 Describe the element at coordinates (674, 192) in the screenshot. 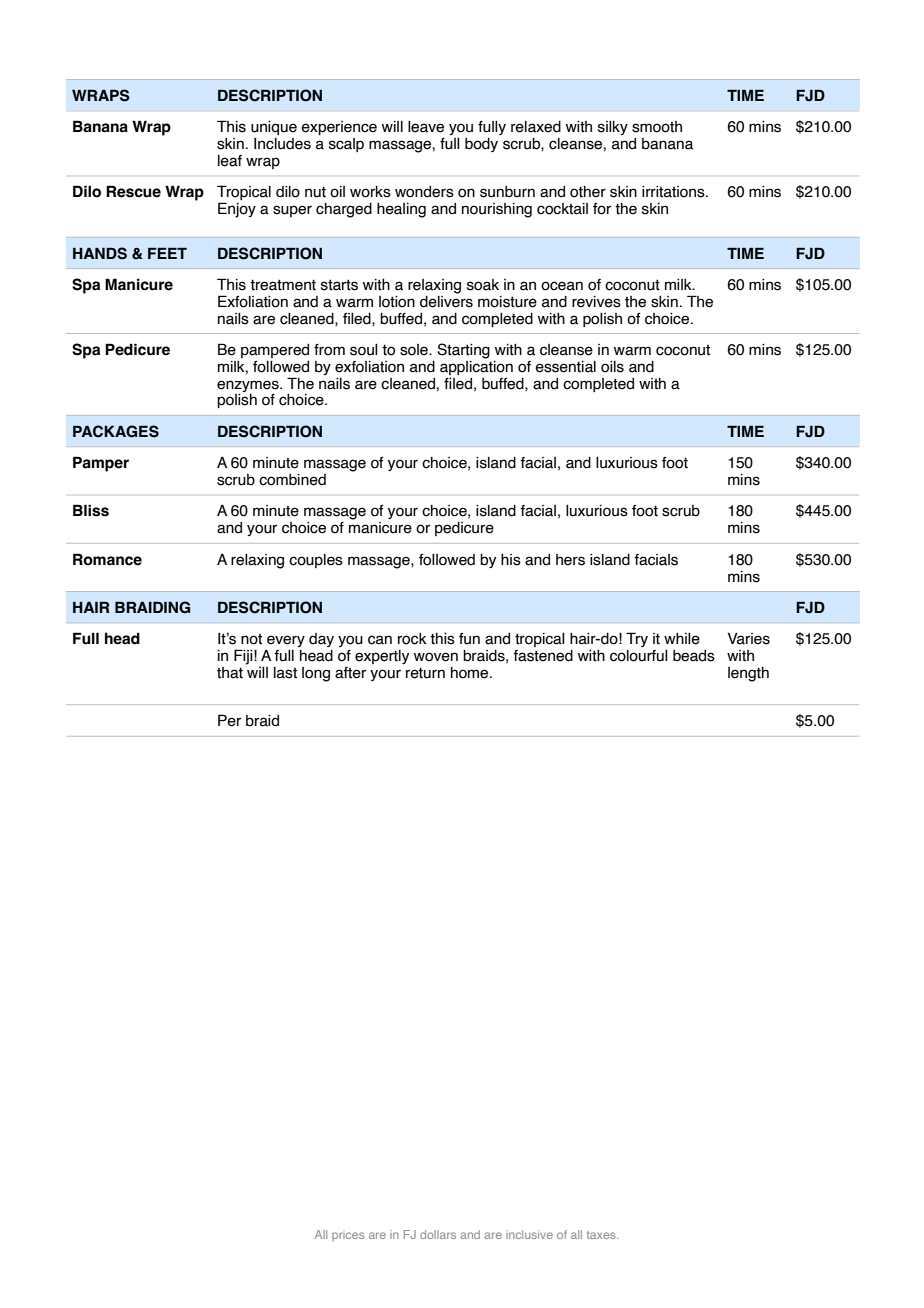

I see `irritations` at that location.
